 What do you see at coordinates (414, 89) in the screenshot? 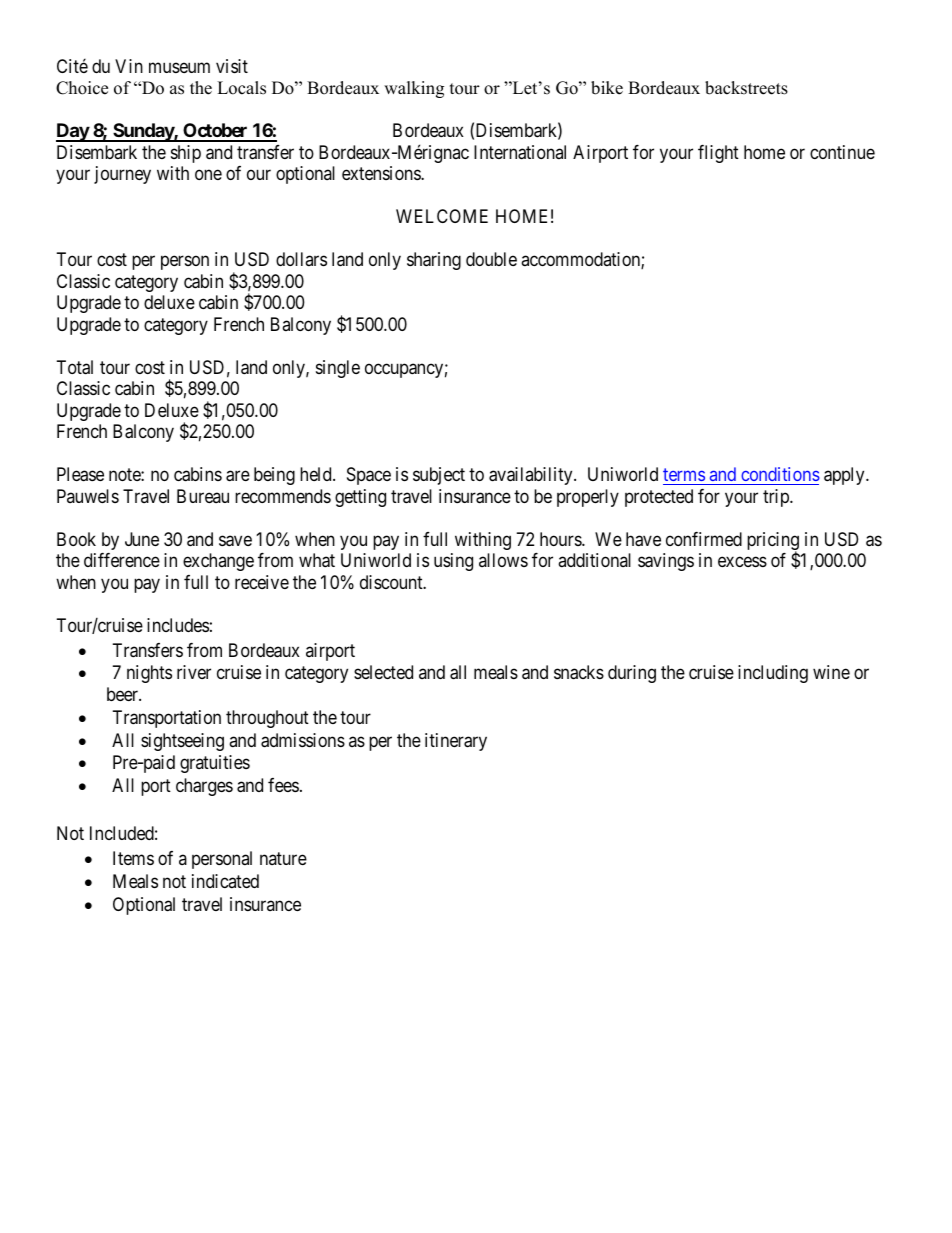
I see `walking` at bounding box center [414, 89].
